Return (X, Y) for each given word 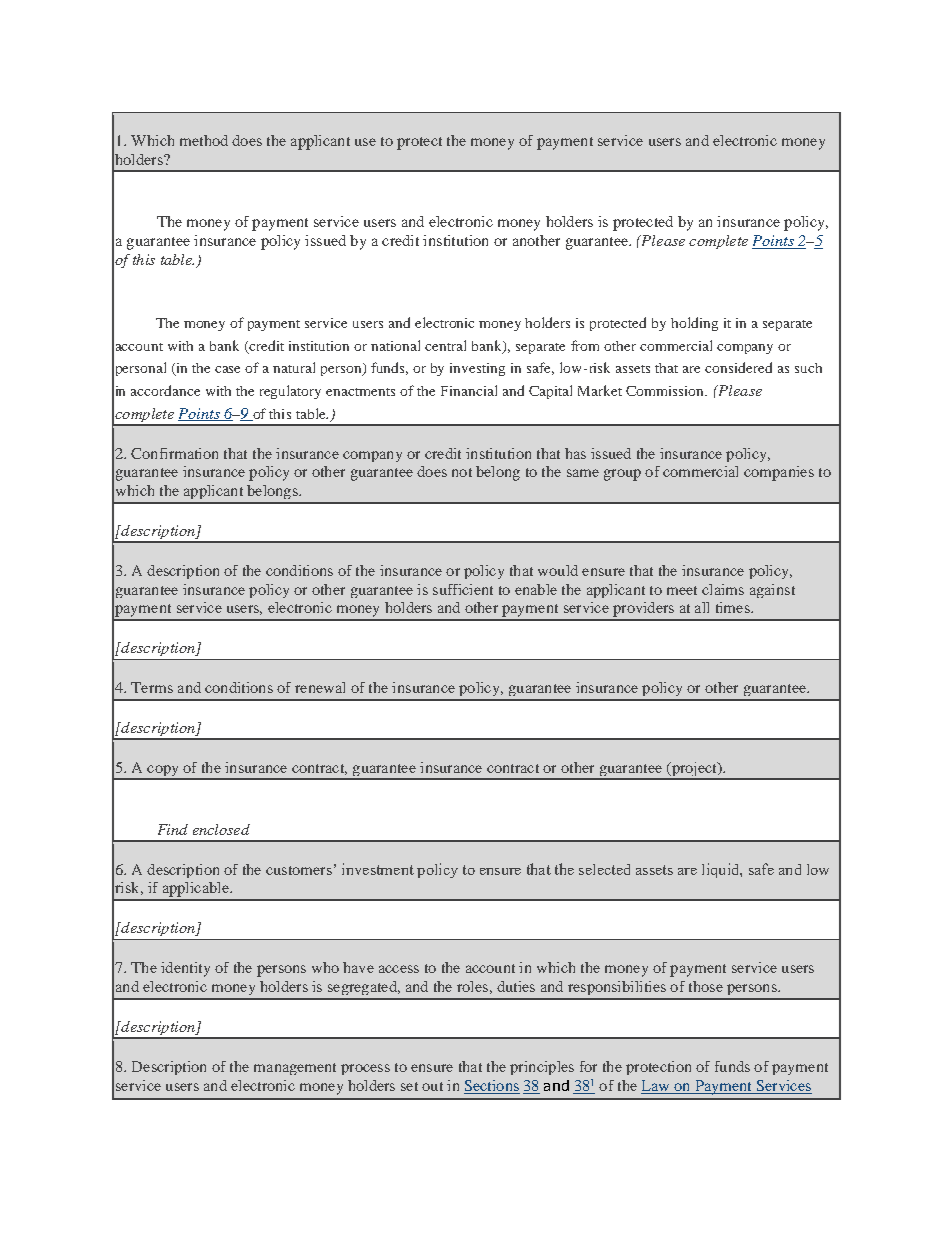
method (204, 140)
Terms (152, 687)
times (734, 607)
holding (694, 324)
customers (299, 870)
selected (604, 869)
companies (779, 473)
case (227, 369)
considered (738, 367)
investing (477, 369)
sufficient (463, 589)
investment (378, 869)
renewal (320, 687)
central (445, 345)
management (295, 1069)
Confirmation (174, 453)
